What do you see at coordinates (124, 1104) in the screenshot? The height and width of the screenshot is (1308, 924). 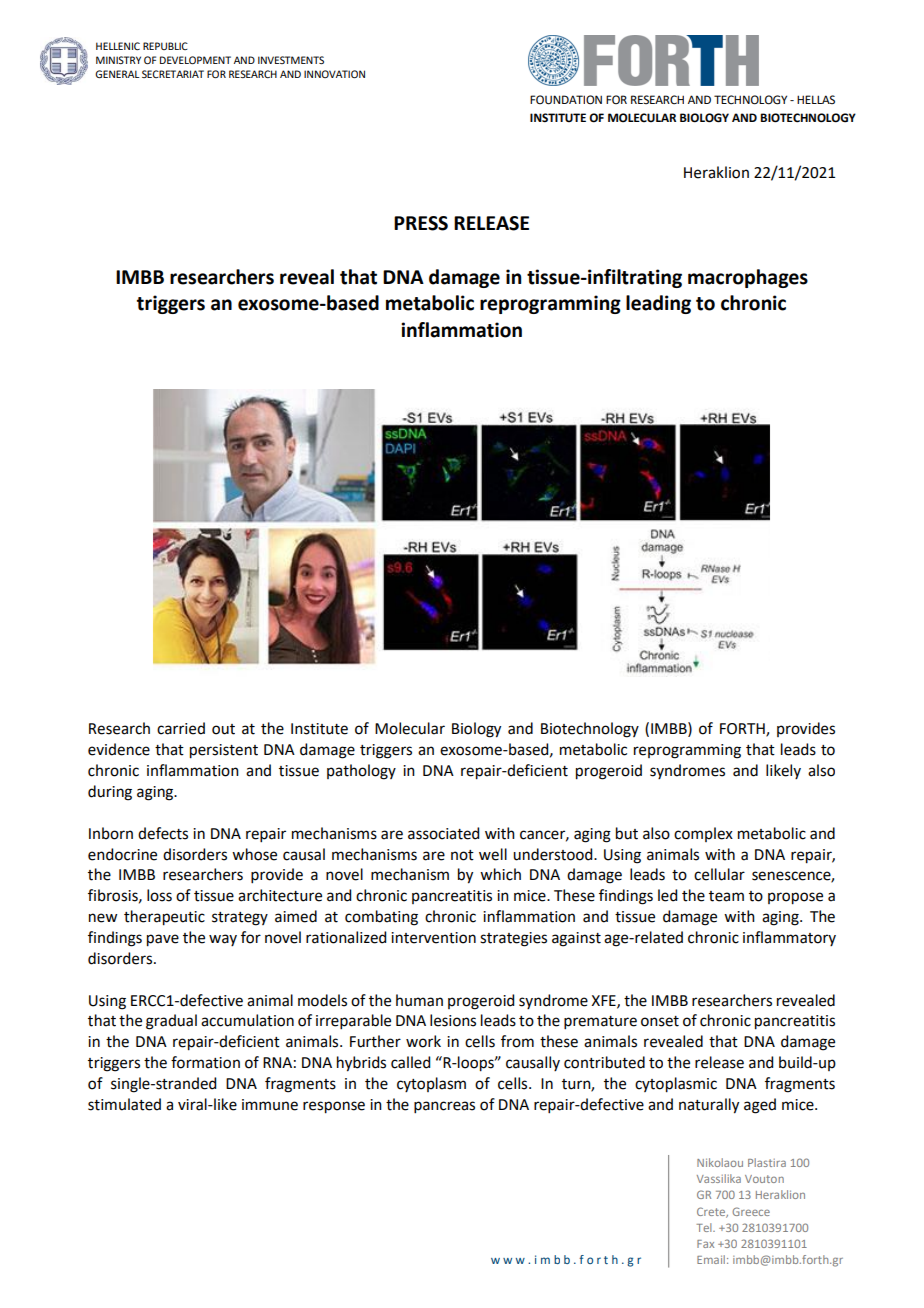 I see `stimulated` at bounding box center [124, 1104].
